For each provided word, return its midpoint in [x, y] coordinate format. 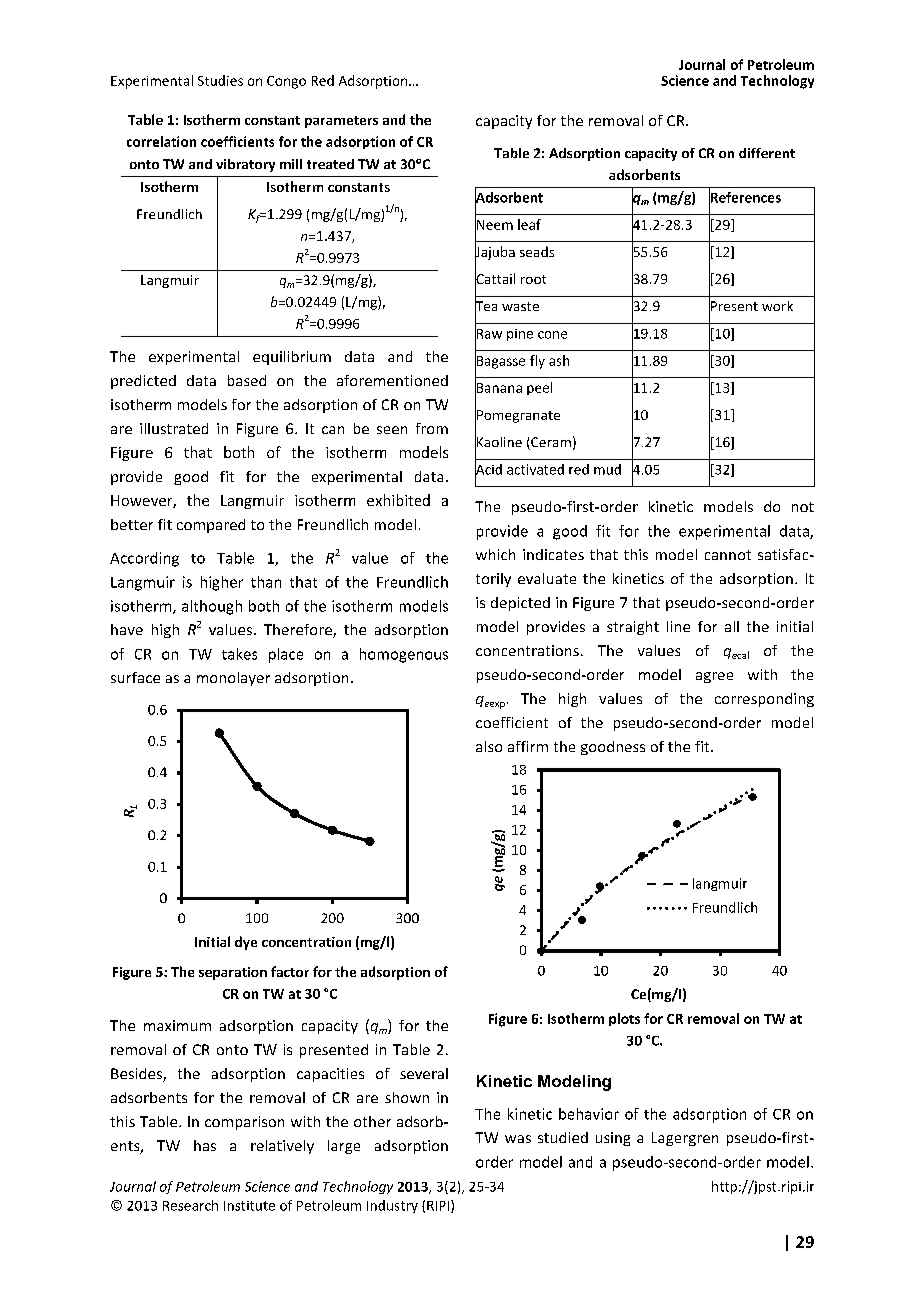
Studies [220, 80]
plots [624, 1019]
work [777, 306]
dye [246, 943]
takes [239, 654]
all [732, 626]
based [247, 380]
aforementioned [392, 380]
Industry [392, 1206]
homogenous [404, 655]
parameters [341, 122]
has [205, 1145]
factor [290, 971]
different [767, 153]
